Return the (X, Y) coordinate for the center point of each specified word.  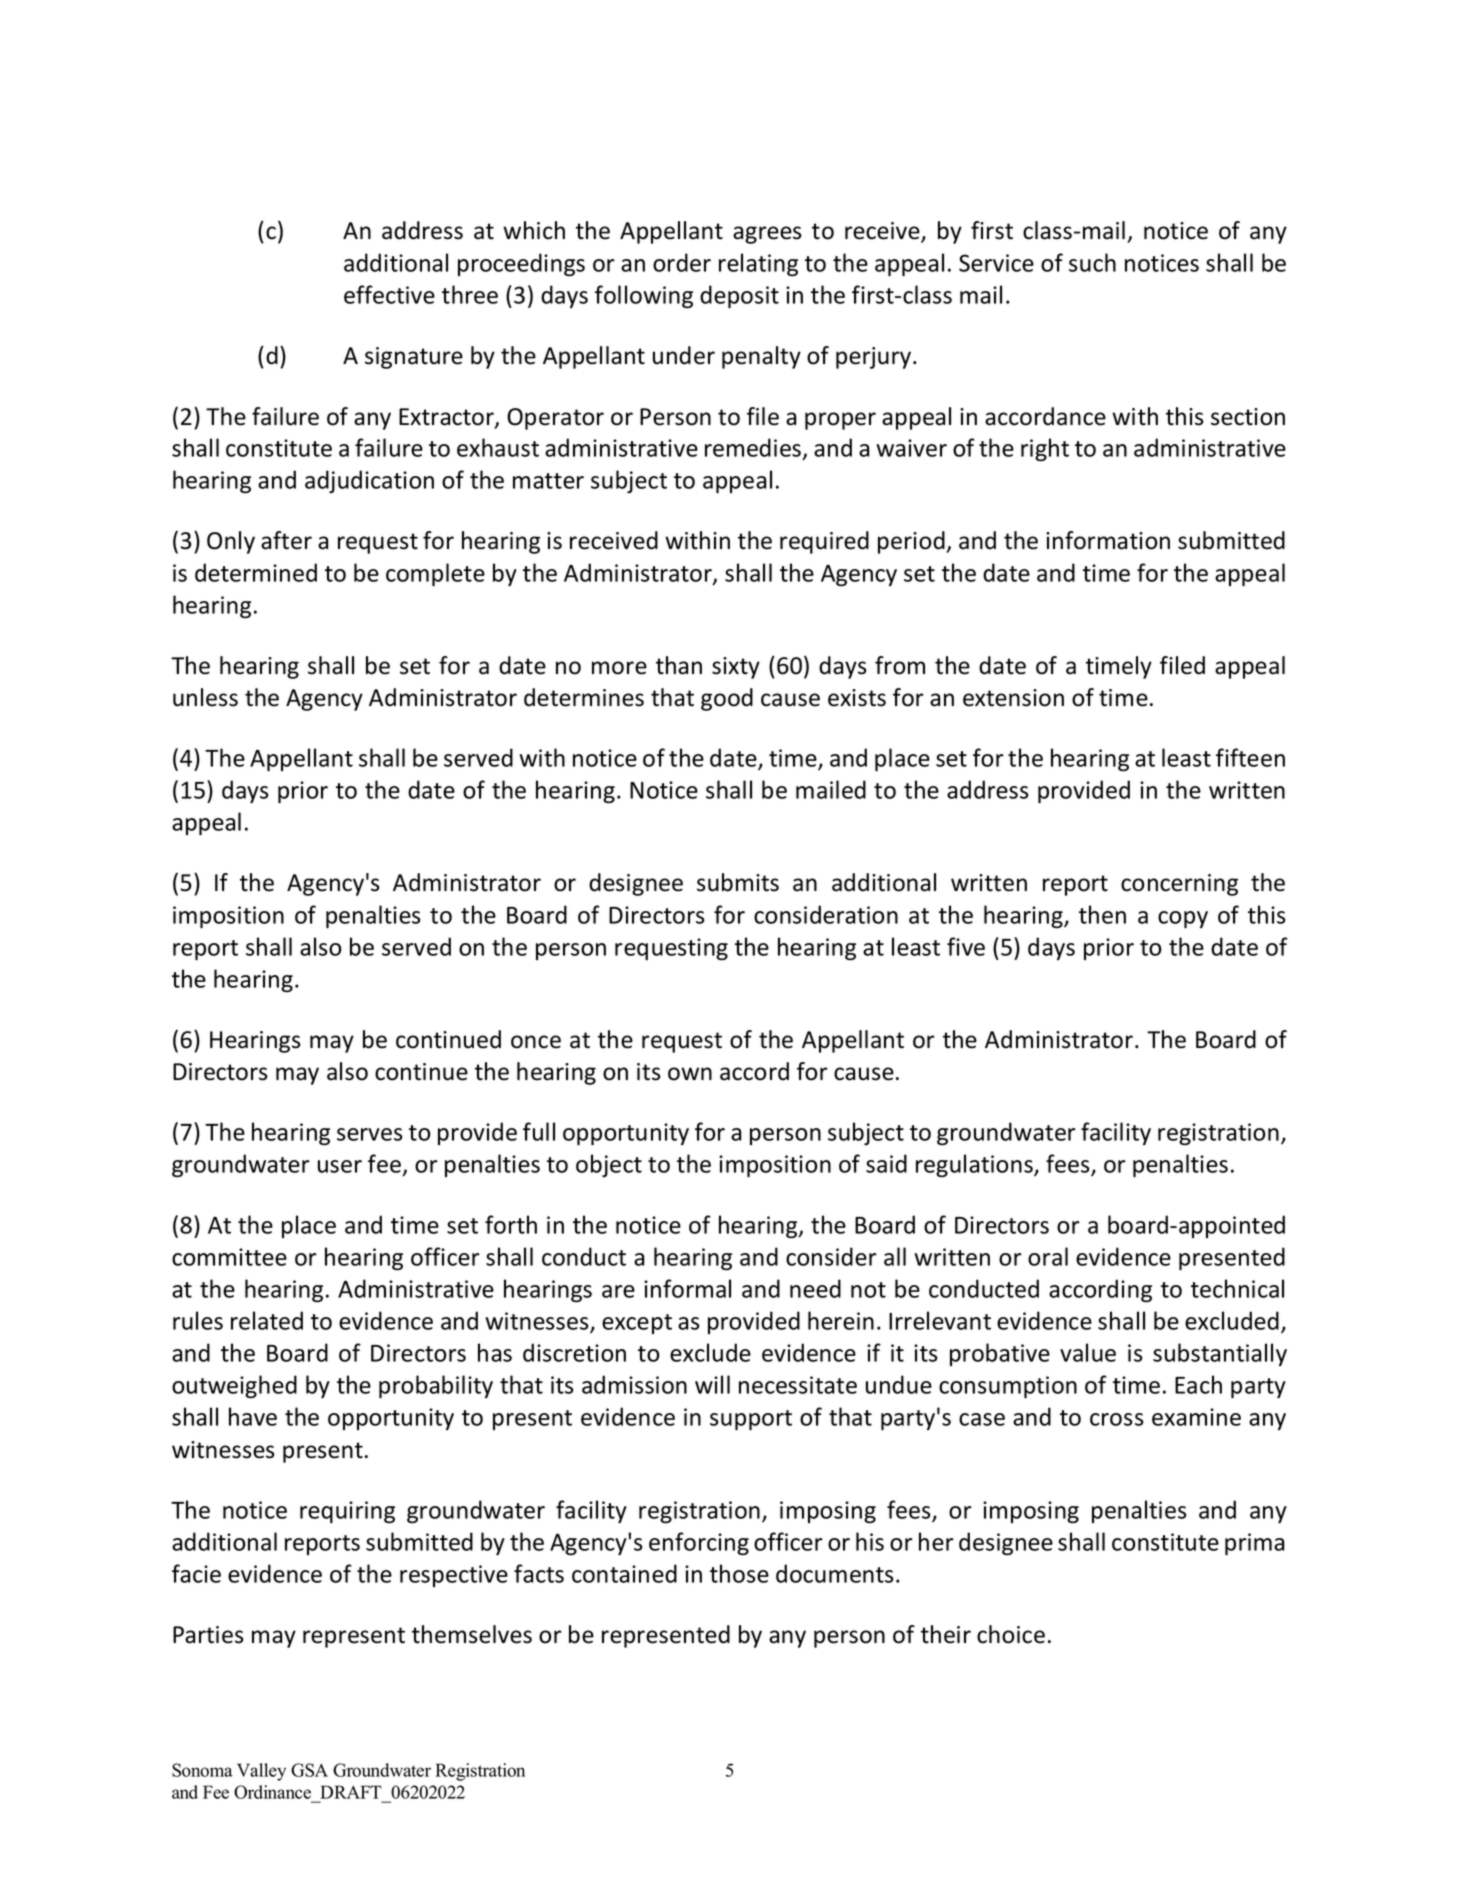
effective (389, 294)
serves (369, 1134)
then (1102, 914)
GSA (309, 1770)
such (1092, 262)
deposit (739, 297)
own (690, 1074)
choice (1011, 1634)
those (739, 1573)
